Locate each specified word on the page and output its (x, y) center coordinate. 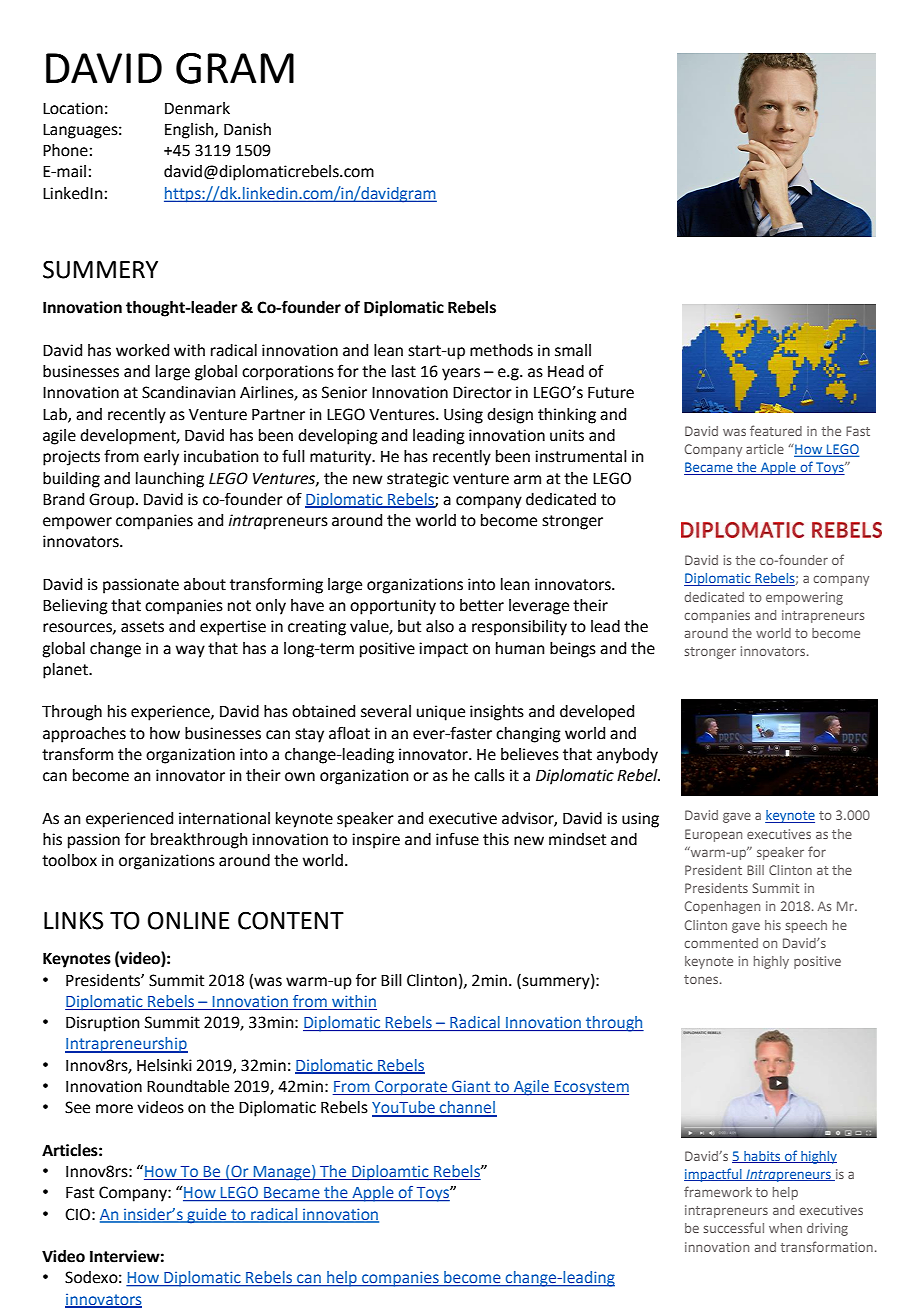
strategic (418, 480)
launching (170, 480)
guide (207, 1216)
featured (776, 430)
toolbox (69, 860)
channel (467, 1108)
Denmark (197, 108)
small (573, 350)
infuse (457, 839)
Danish (247, 129)
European (713, 835)
